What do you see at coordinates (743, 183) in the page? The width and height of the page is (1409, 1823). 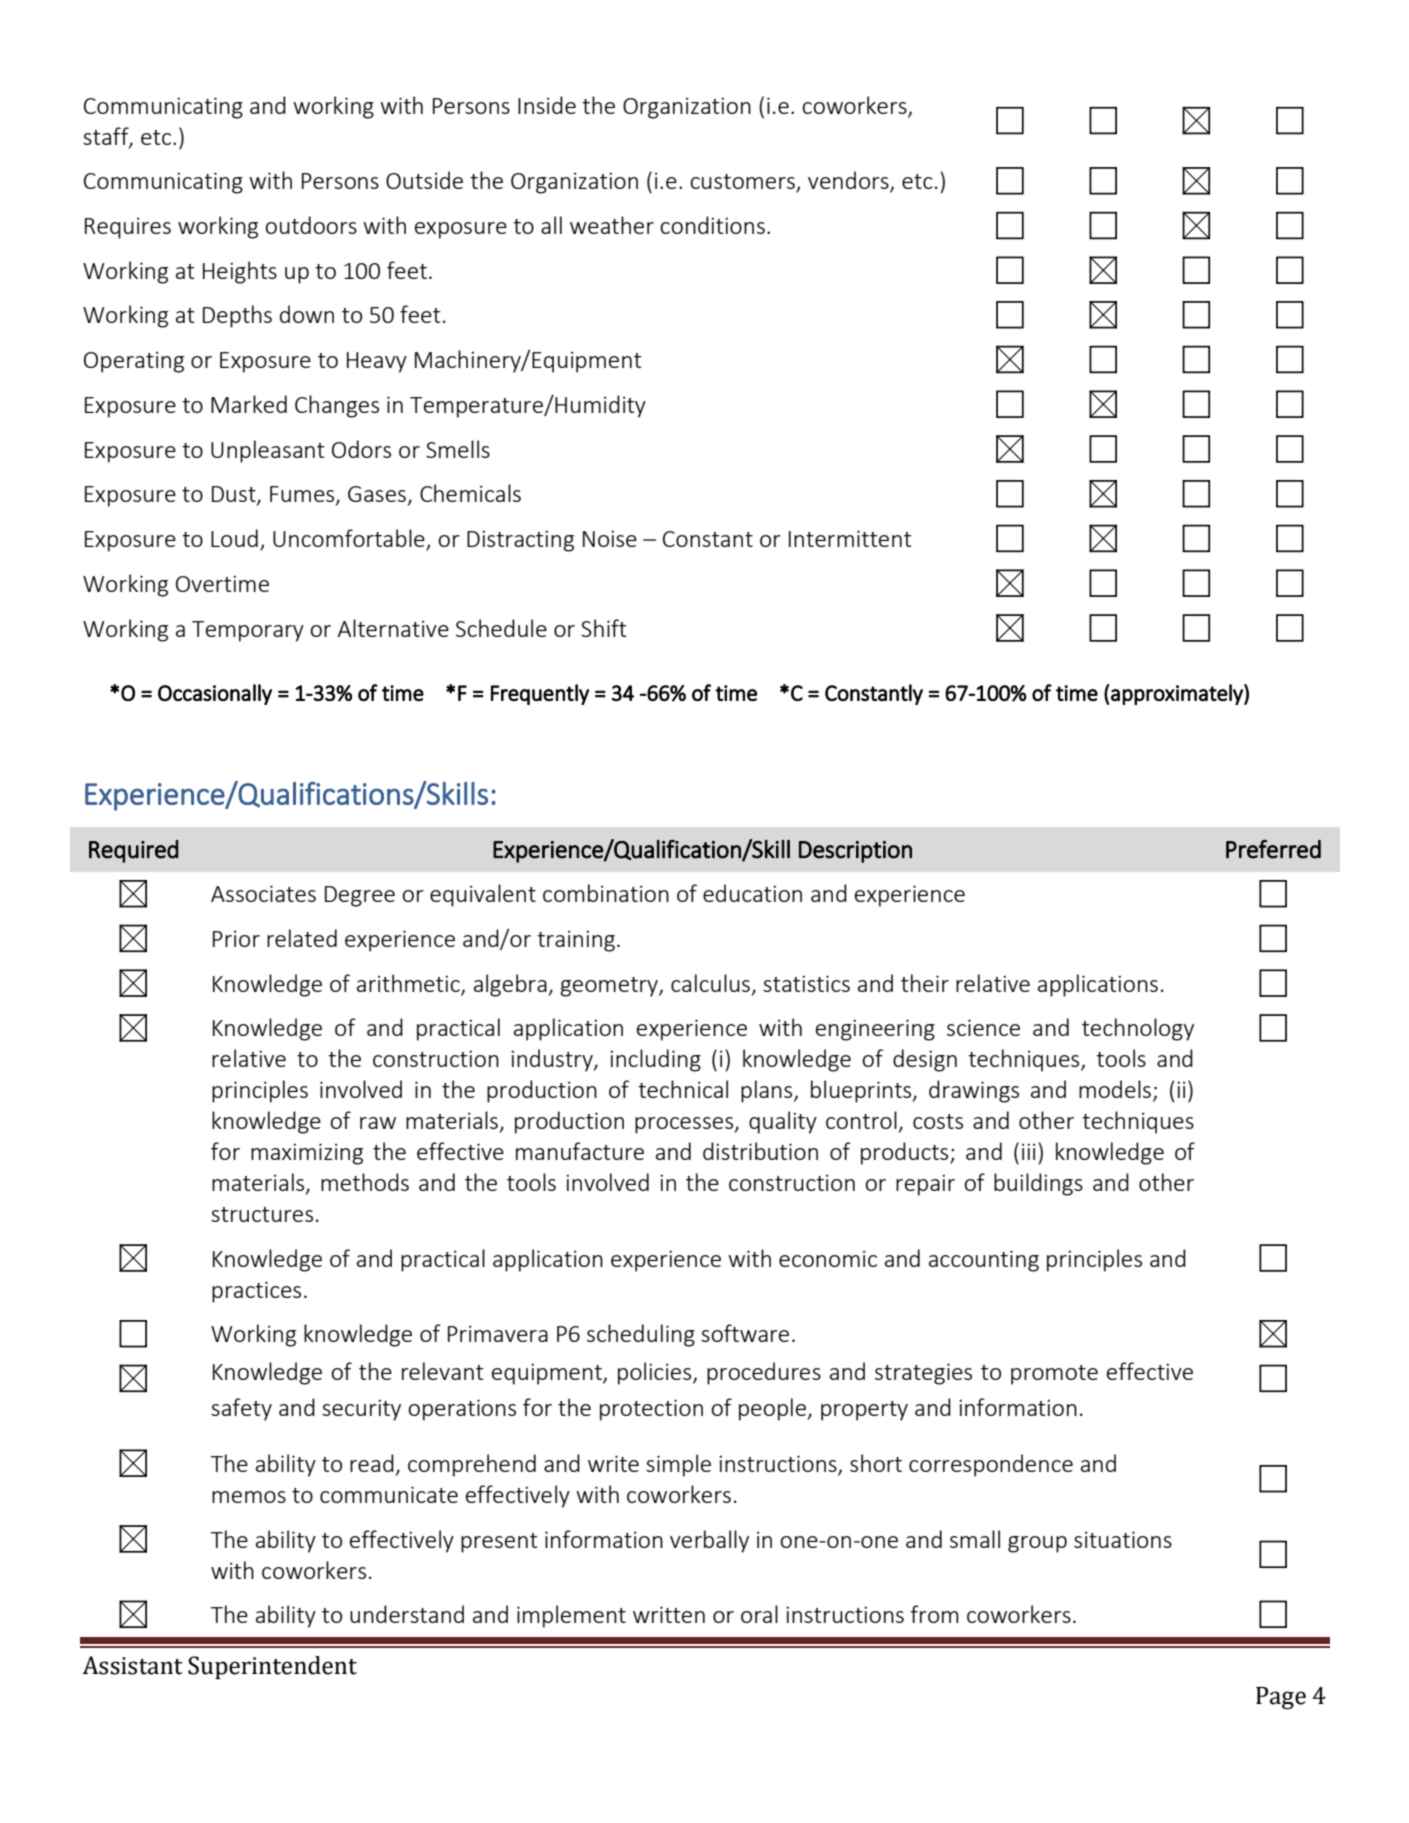 I see `customers` at bounding box center [743, 183].
